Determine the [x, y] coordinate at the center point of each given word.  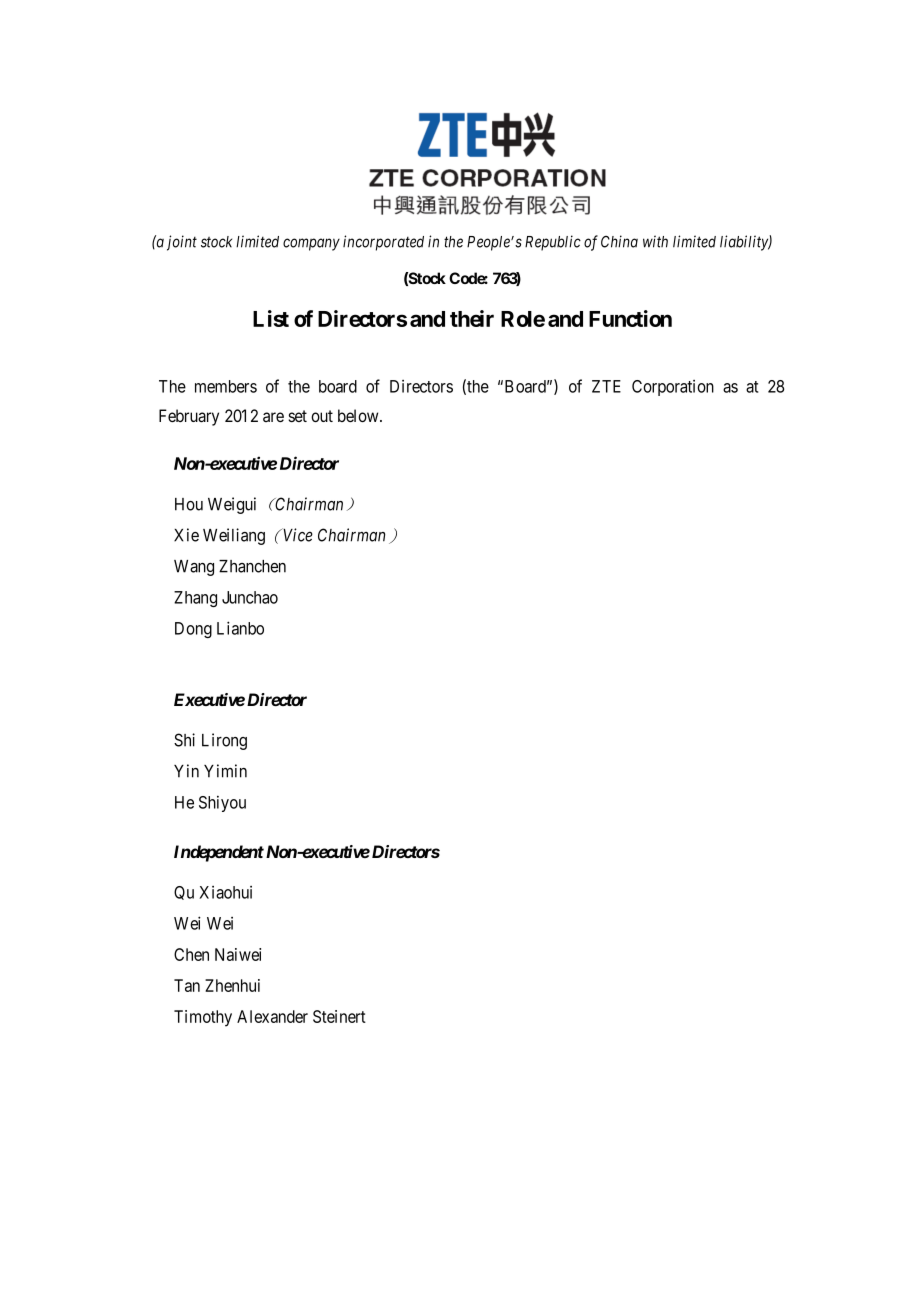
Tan [187, 985]
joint [182, 243]
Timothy [203, 1018]
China [619, 241]
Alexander [272, 1016]
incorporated [383, 243]
